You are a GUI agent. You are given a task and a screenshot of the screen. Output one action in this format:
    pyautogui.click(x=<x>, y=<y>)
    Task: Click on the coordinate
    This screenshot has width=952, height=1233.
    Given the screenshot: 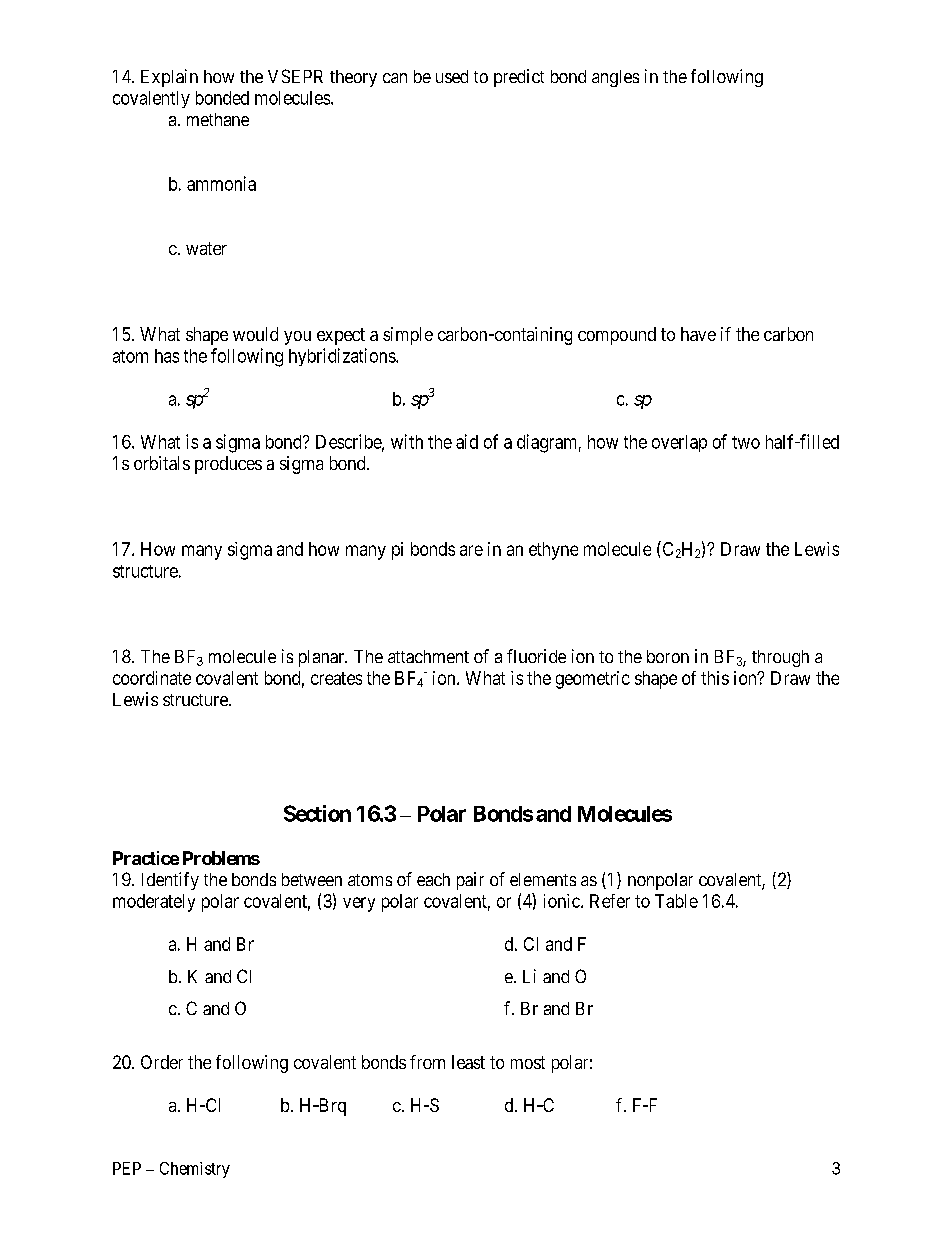 What is the action you would take?
    pyautogui.click(x=152, y=678)
